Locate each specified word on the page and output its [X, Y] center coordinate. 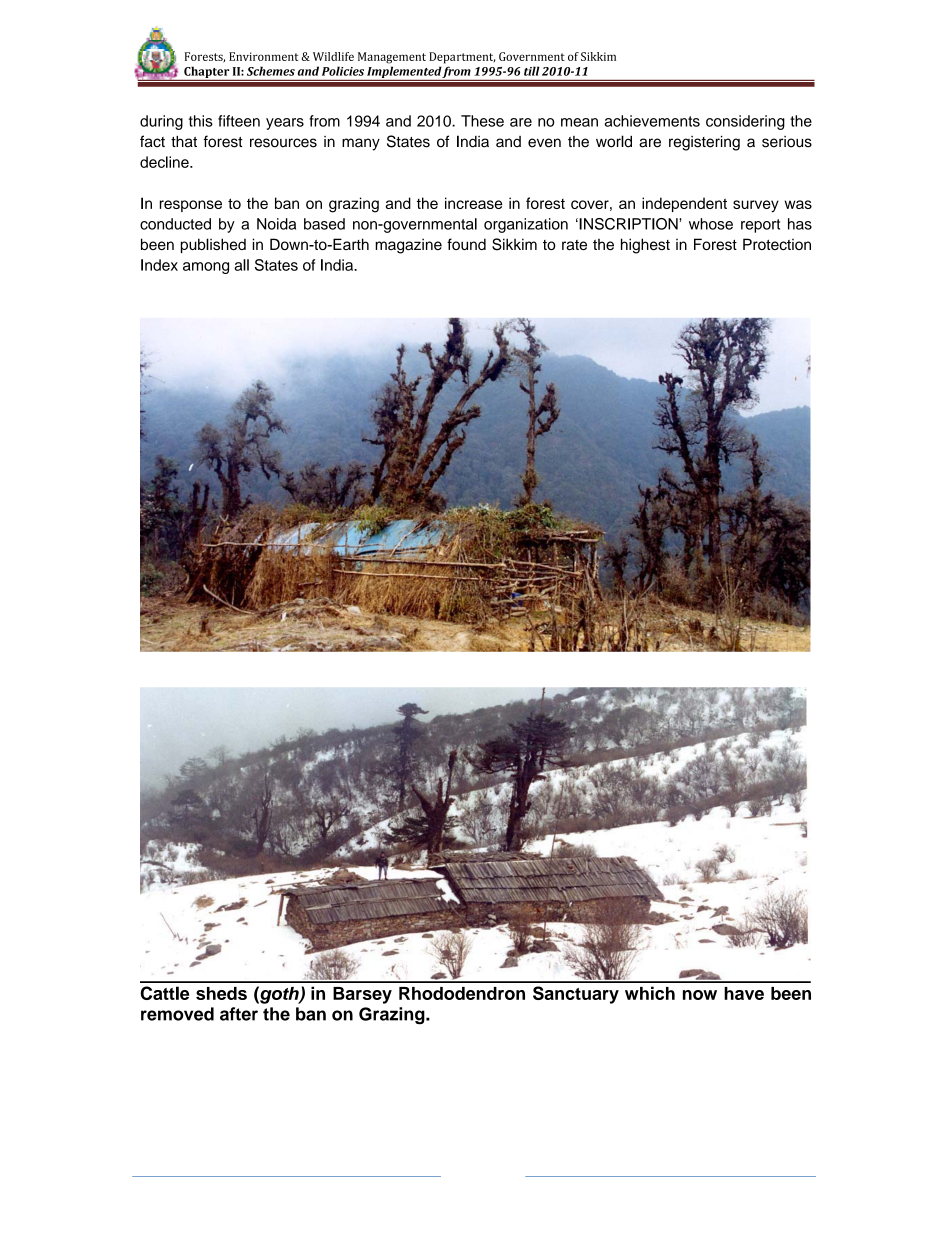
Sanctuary [576, 995]
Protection [777, 244]
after [239, 1014]
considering [745, 122]
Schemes [271, 71]
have [744, 993]
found [466, 244]
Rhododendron [462, 993]
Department [462, 58]
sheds [221, 993]
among [206, 268]
